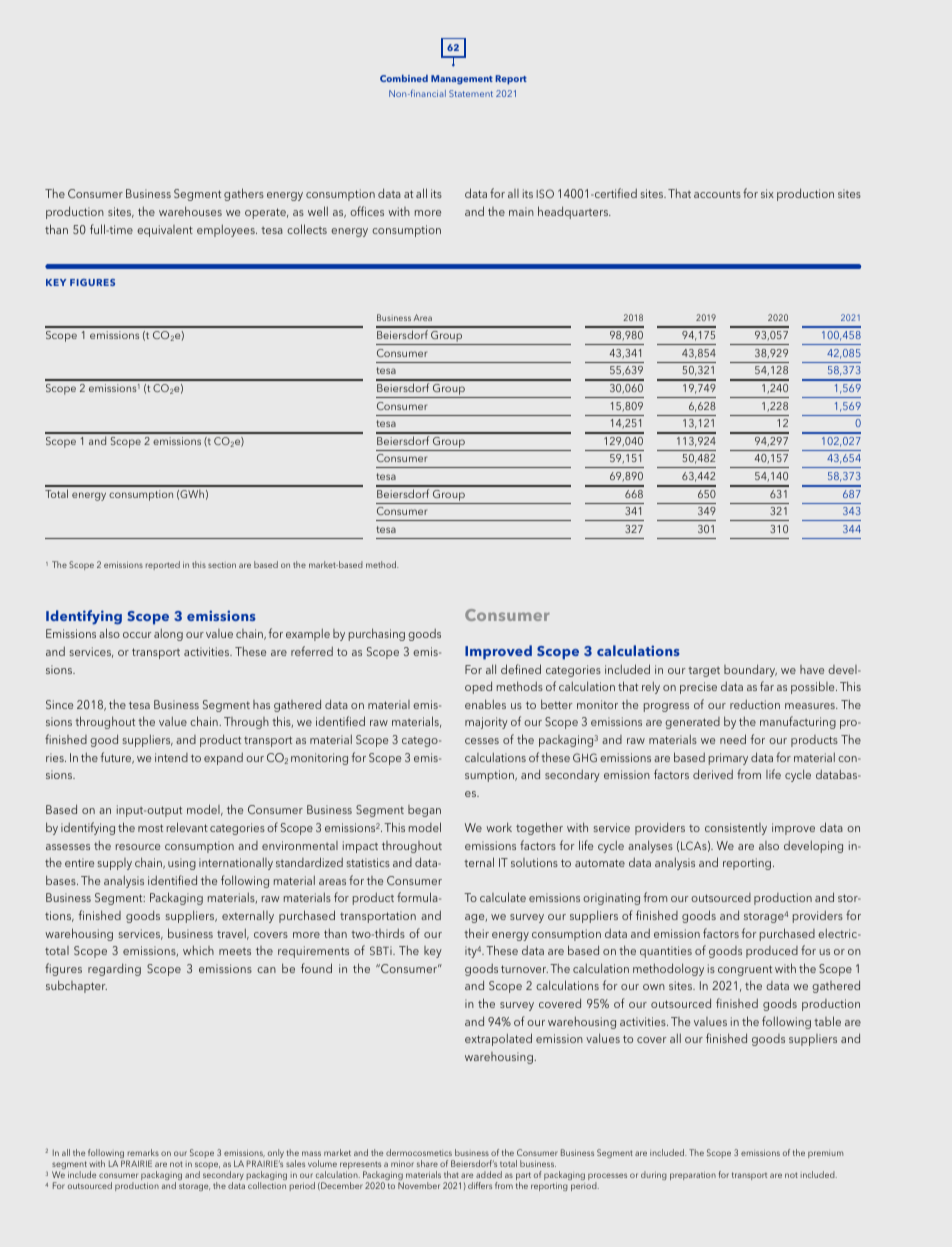 This screenshot has height=1247, width=952. I want to click on most, so click(150, 828).
